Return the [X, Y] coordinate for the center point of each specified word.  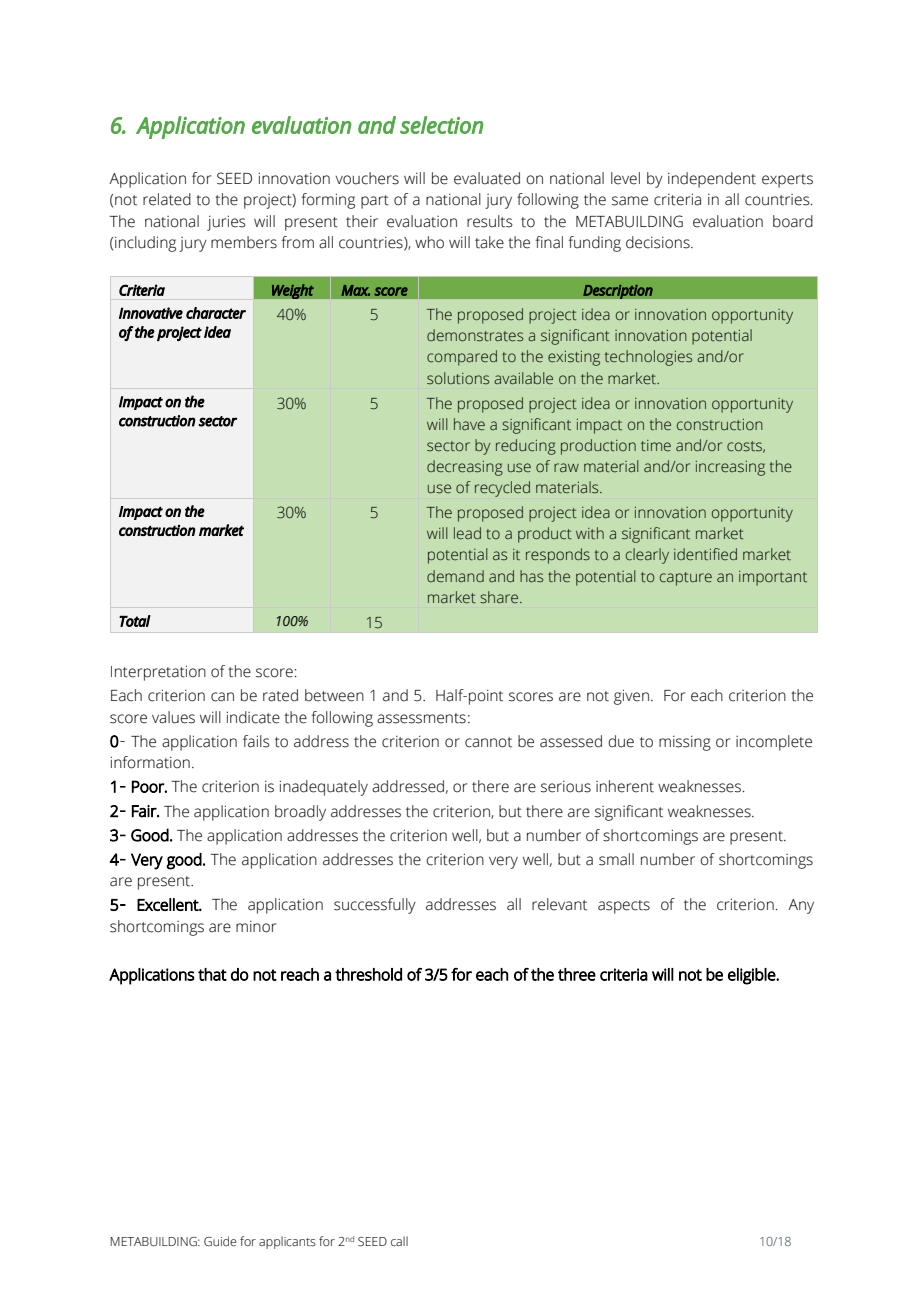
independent [712, 180]
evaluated [487, 178]
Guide [220, 1241]
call [399, 1241]
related [167, 199]
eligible [752, 976]
